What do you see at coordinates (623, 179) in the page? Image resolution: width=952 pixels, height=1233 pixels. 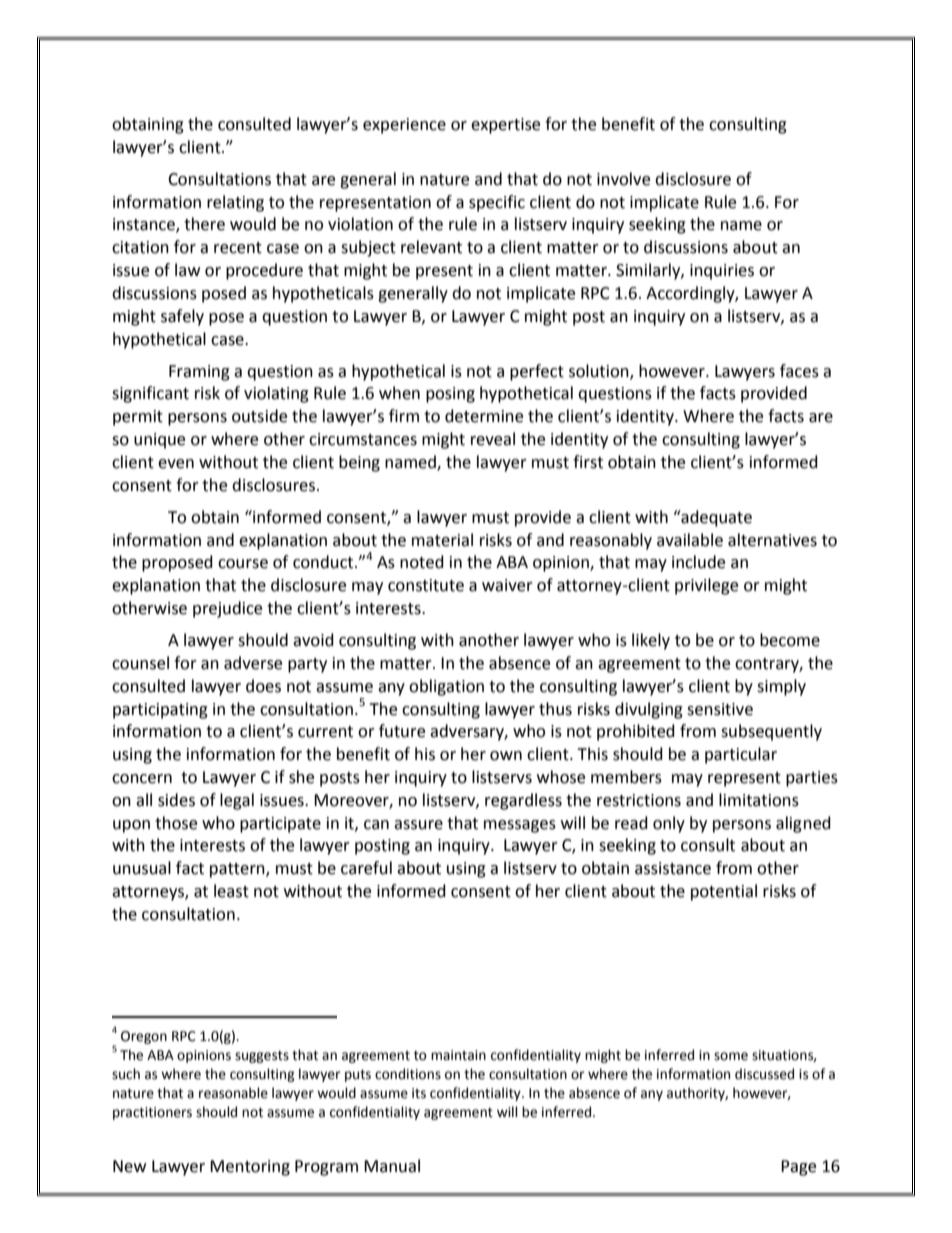 I see `involve` at bounding box center [623, 179].
